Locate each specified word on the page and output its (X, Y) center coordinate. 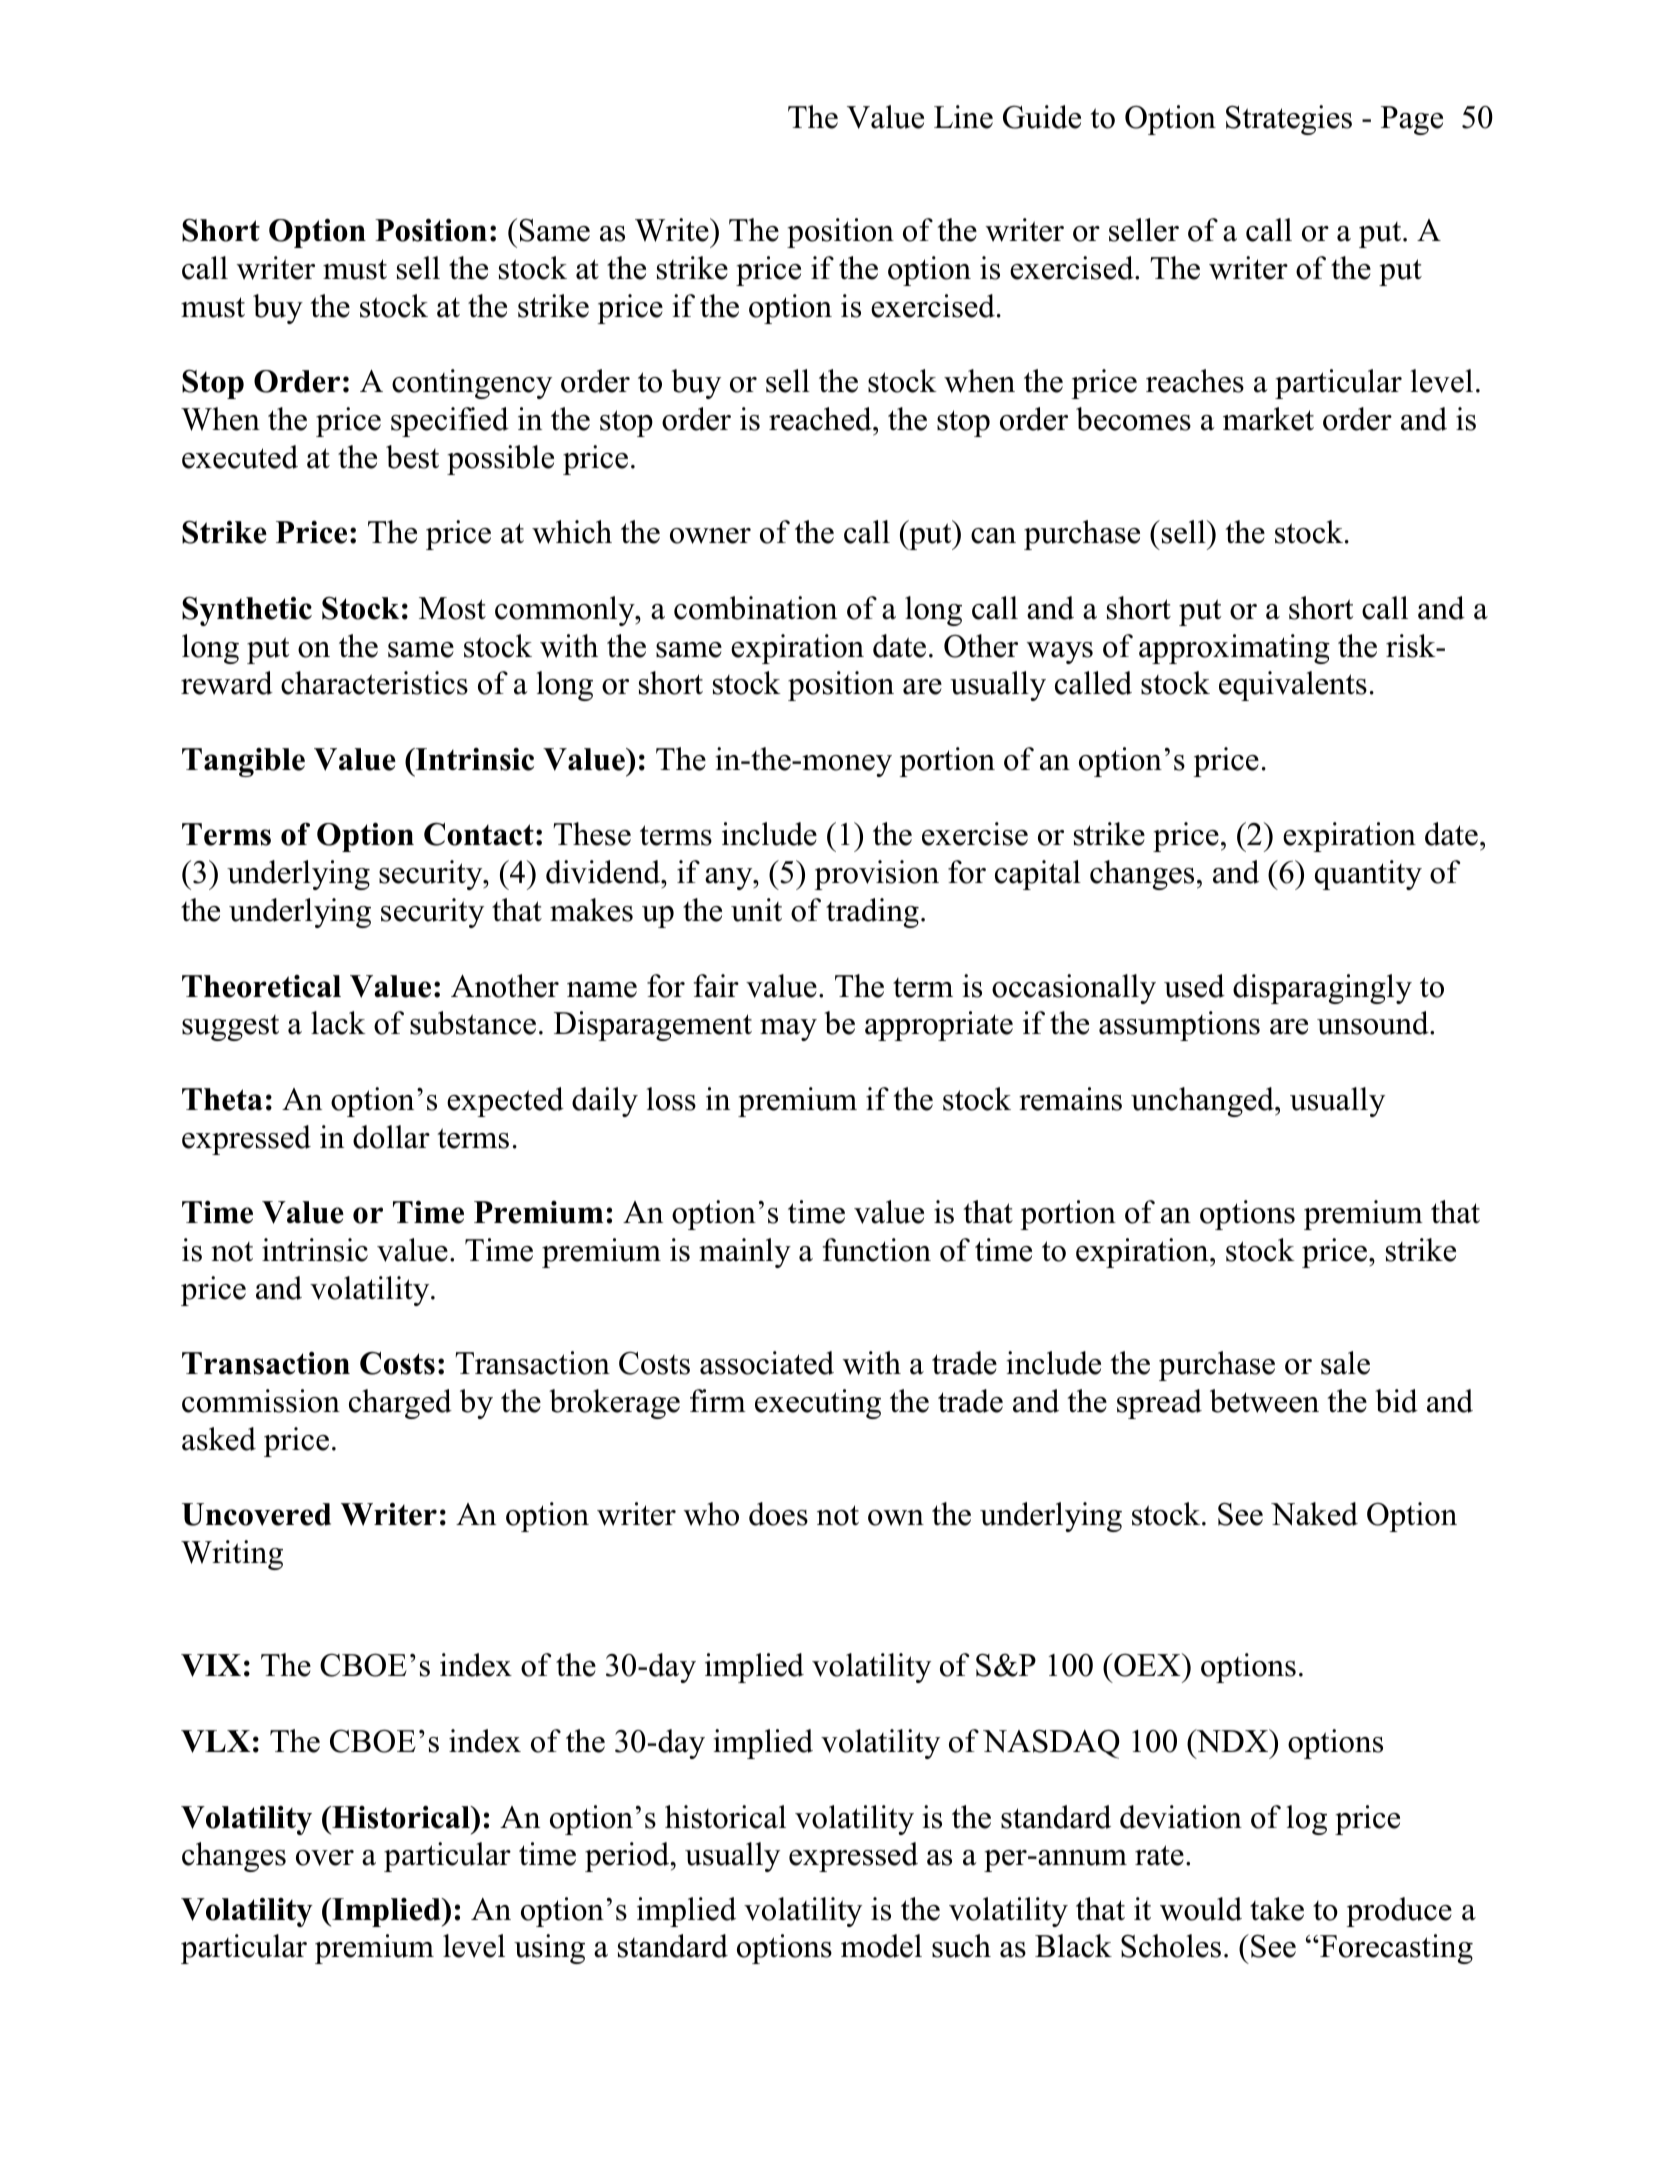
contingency (472, 384)
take (1277, 1909)
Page (1412, 120)
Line (963, 117)
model (881, 1946)
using (549, 1949)
